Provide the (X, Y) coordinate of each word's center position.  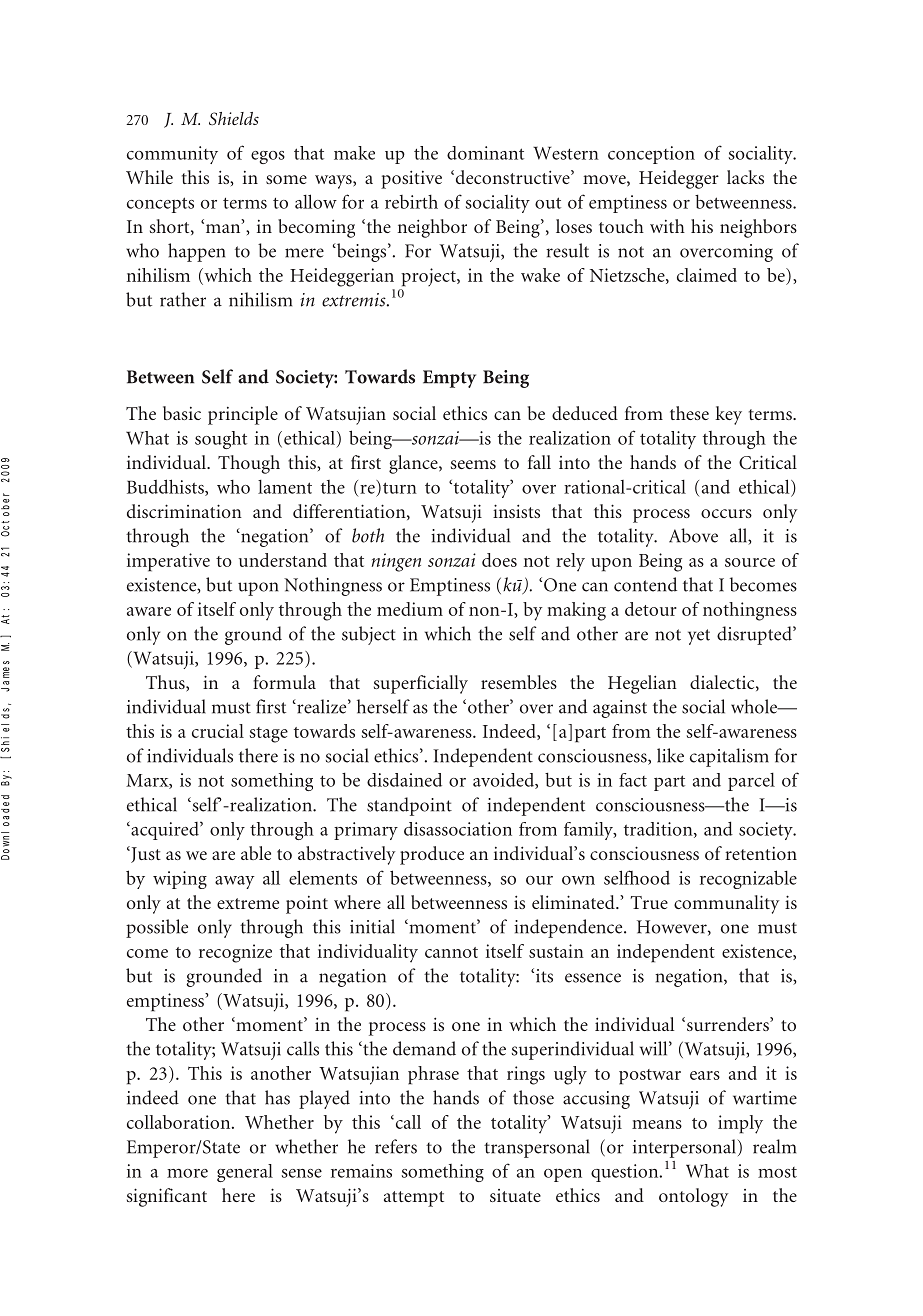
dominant (485, 153)
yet (699, 637)
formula (284, 682)
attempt (414, 1199)
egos (268, 157)
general (245, 1173)
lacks (745, 177)
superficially (421, 684)
